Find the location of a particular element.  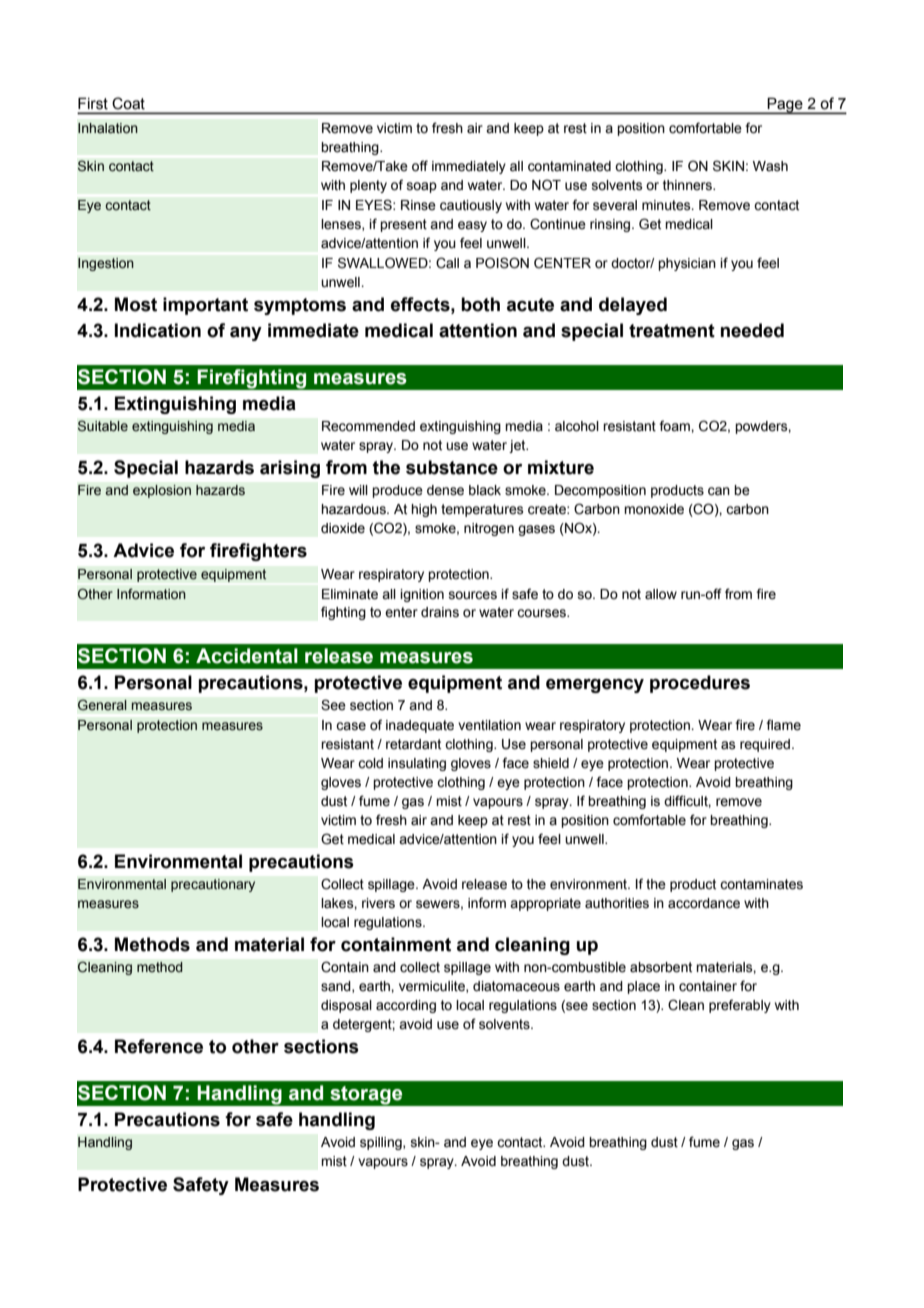

Coat is located at coordinates (128, 103).
